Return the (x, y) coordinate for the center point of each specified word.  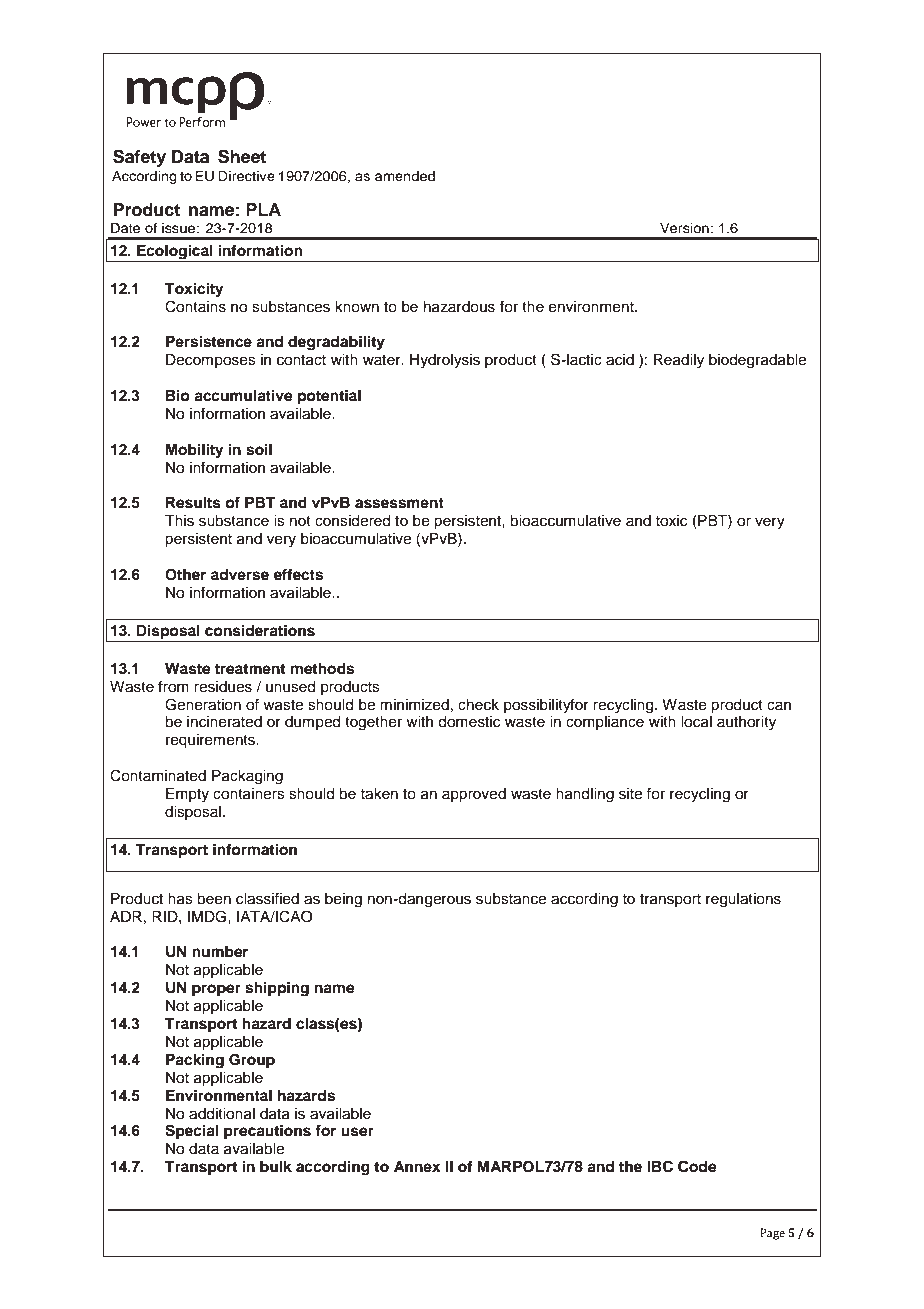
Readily (679, 361)
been (214, 899)
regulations (743, 900)
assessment (399, 503)
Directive (246, 176)
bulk (276, 1166)
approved (474, 795)
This (179, 521)
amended (405, 176)
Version (685, 228)
